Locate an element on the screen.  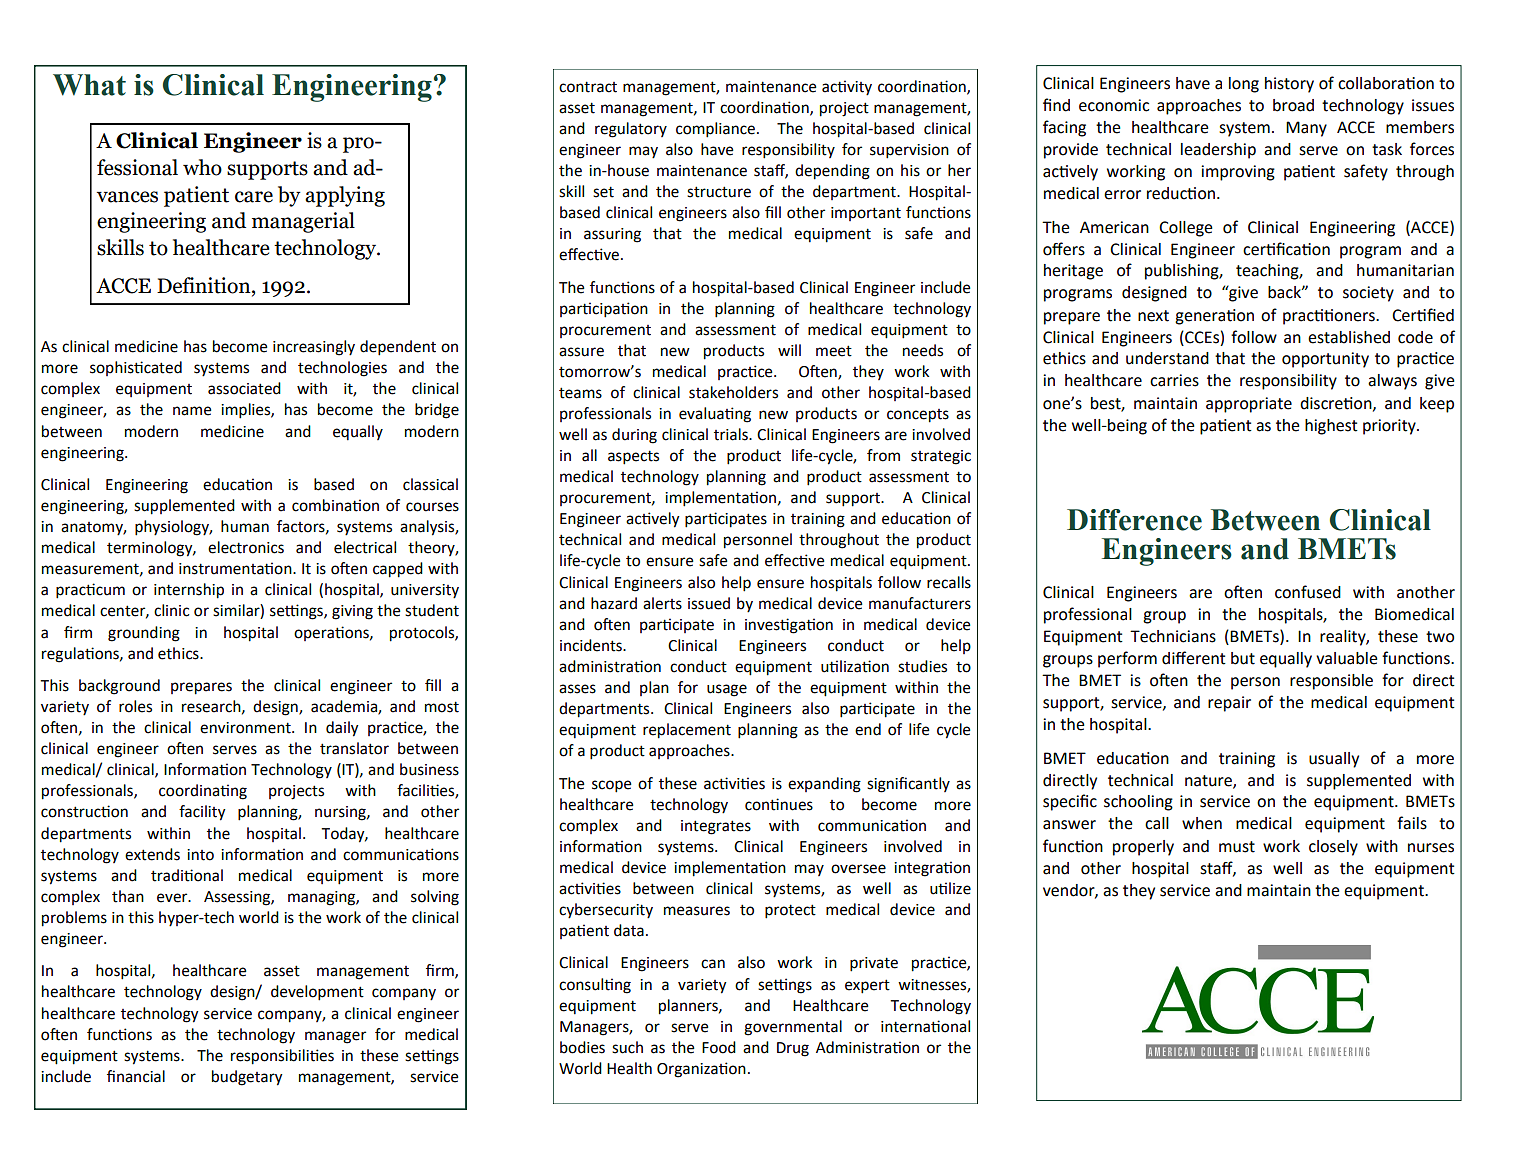
highest is located at coordinates (1331, 427).
